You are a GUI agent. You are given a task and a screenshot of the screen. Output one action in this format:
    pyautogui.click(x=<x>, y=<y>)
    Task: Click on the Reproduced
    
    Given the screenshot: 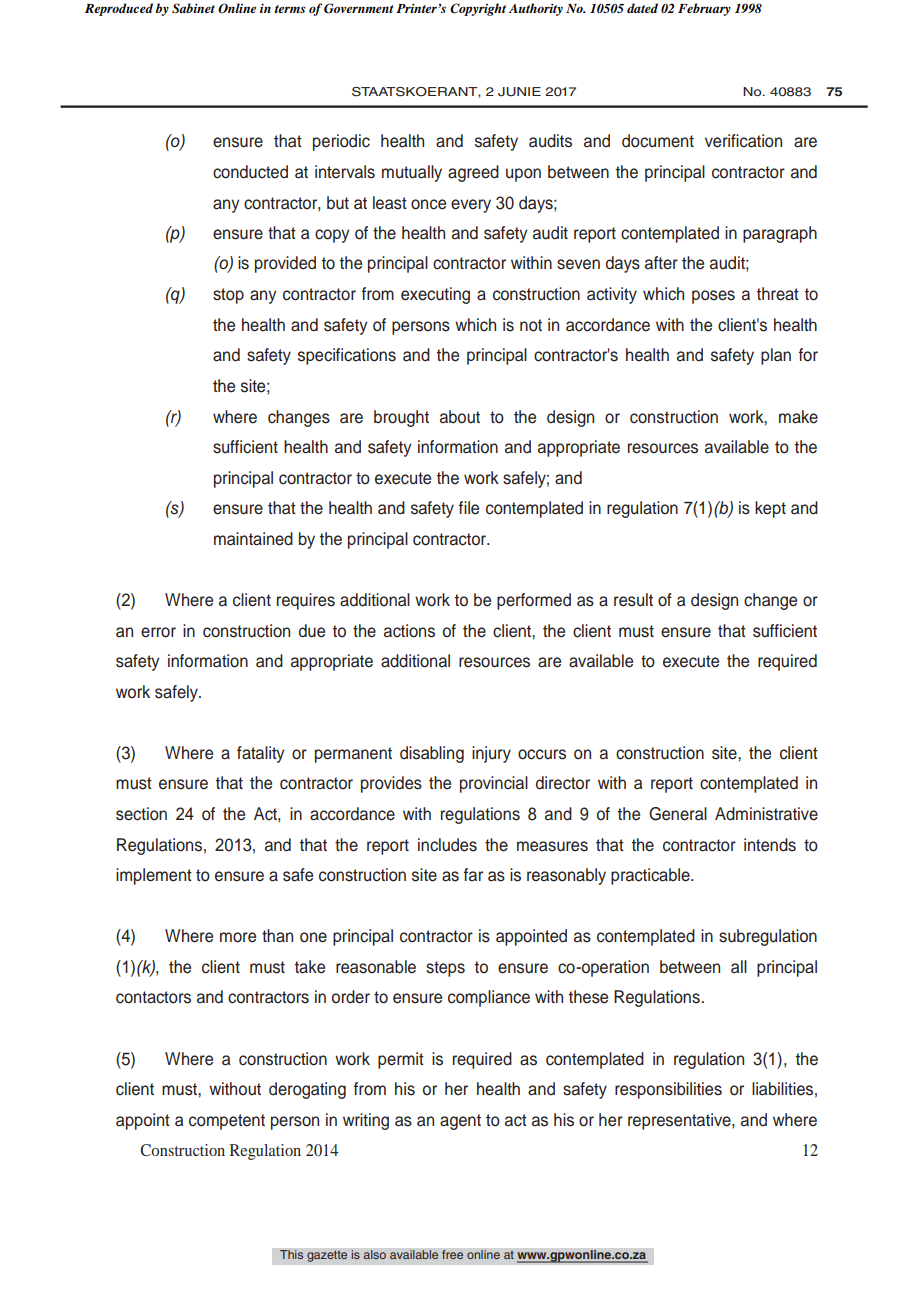 What is the action you would take?
    pyautogui.click(x=119, y=9)
